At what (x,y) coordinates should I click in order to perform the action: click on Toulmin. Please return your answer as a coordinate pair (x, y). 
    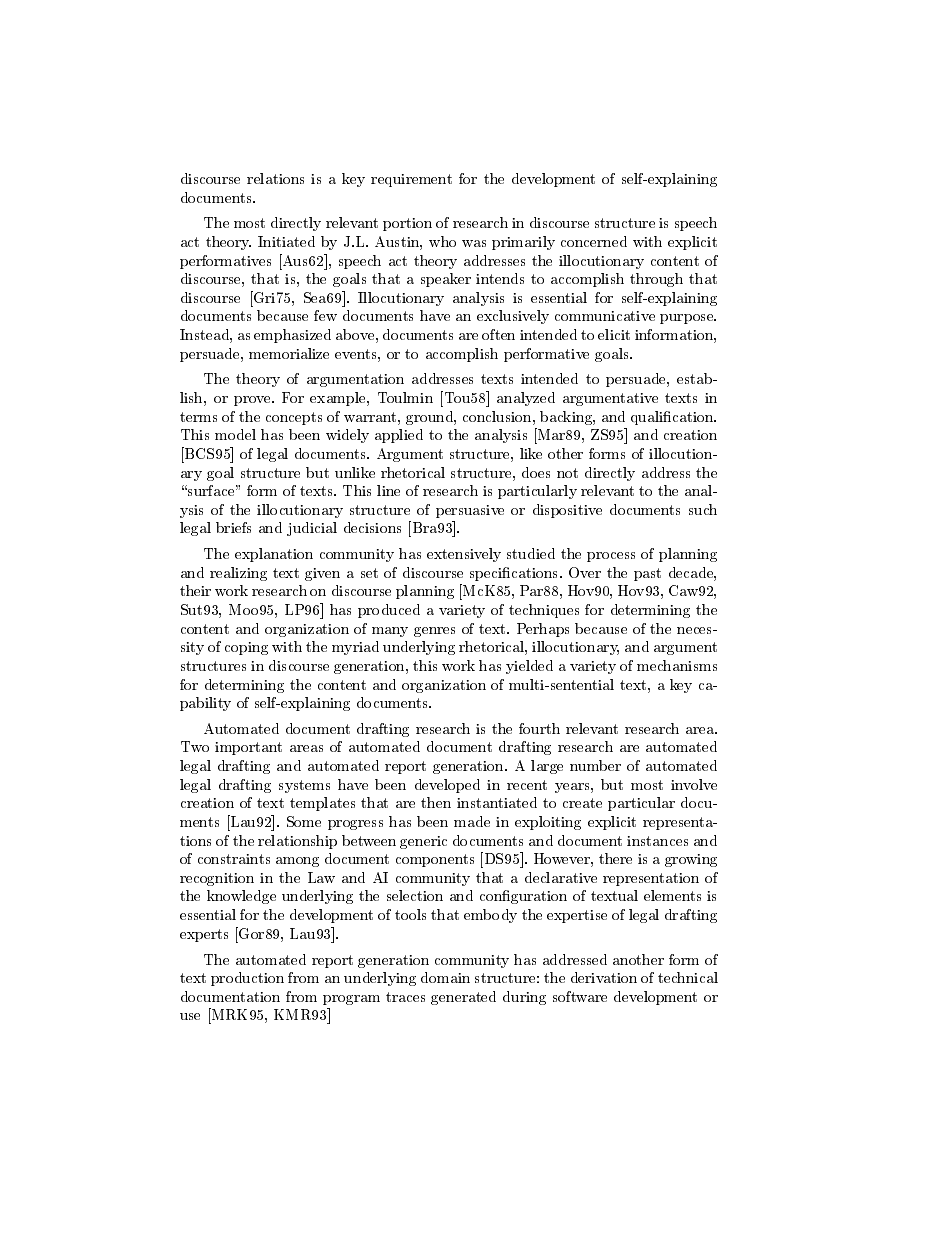
    Looking at the image, I should click on (405, 397).
